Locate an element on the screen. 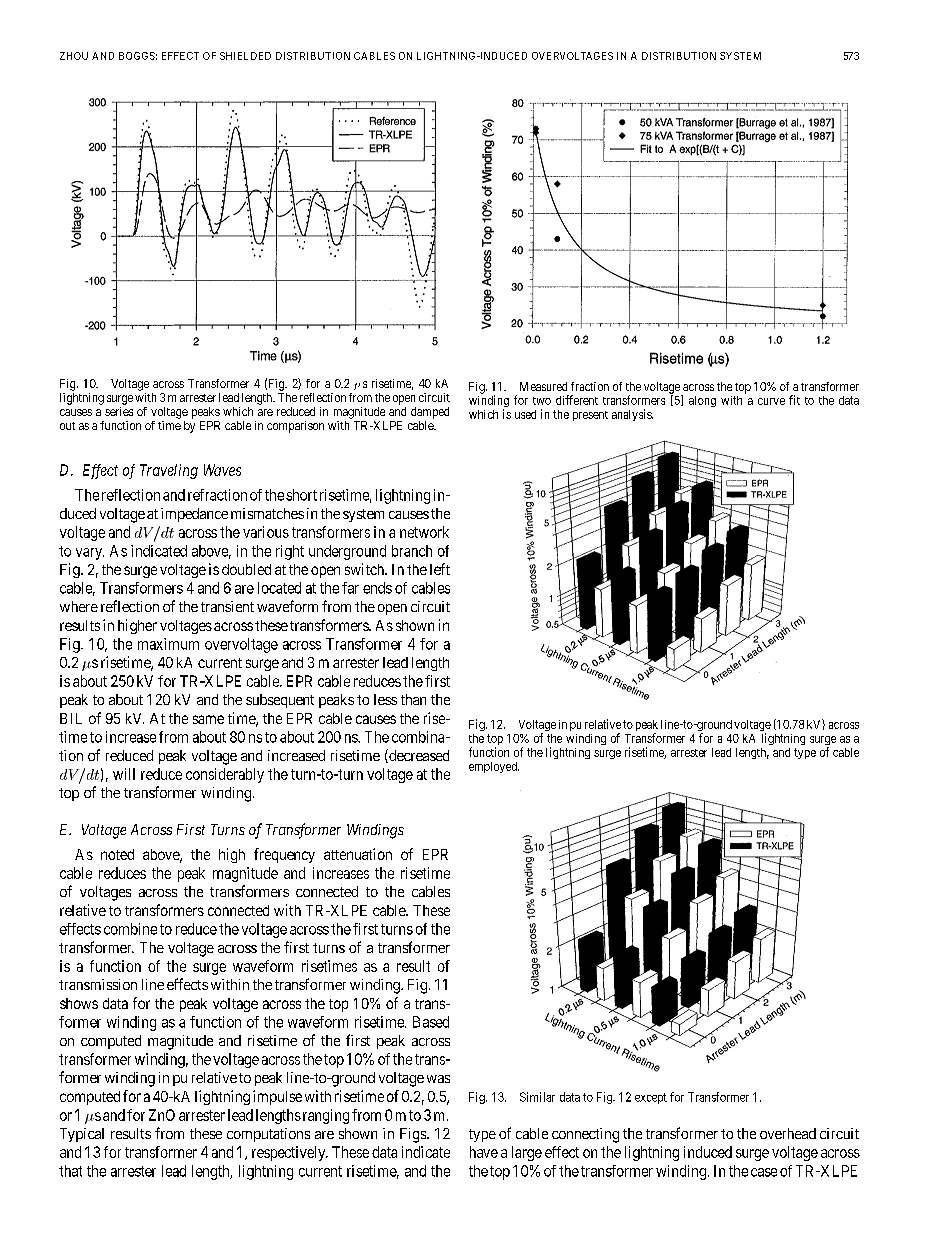 The width and height of the screenshot is (952, 1233). Traveling is located at coordinates (169, 471).
